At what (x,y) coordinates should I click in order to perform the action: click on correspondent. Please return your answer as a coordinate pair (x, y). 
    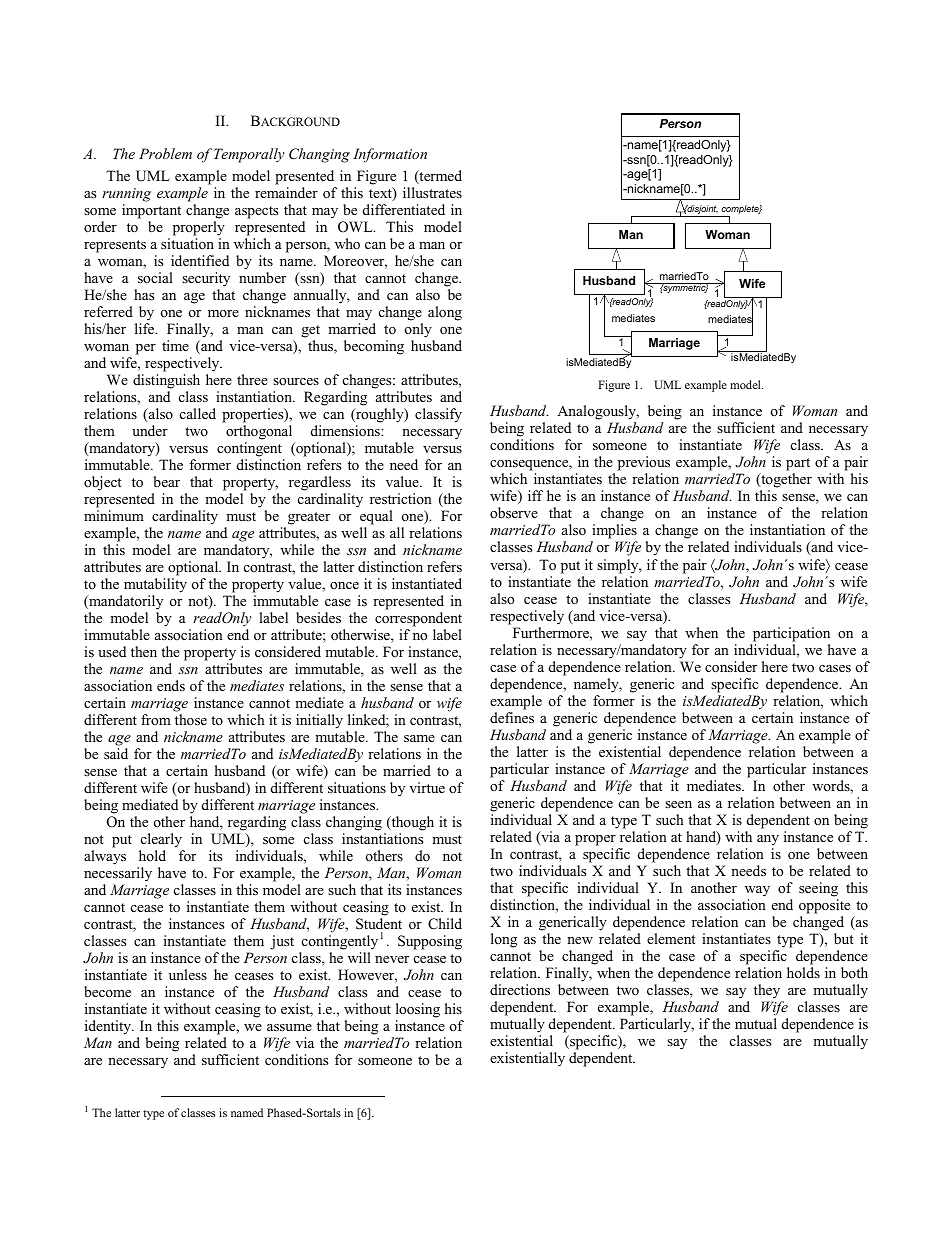
    Looking at the image, I should click on (418, 621).
